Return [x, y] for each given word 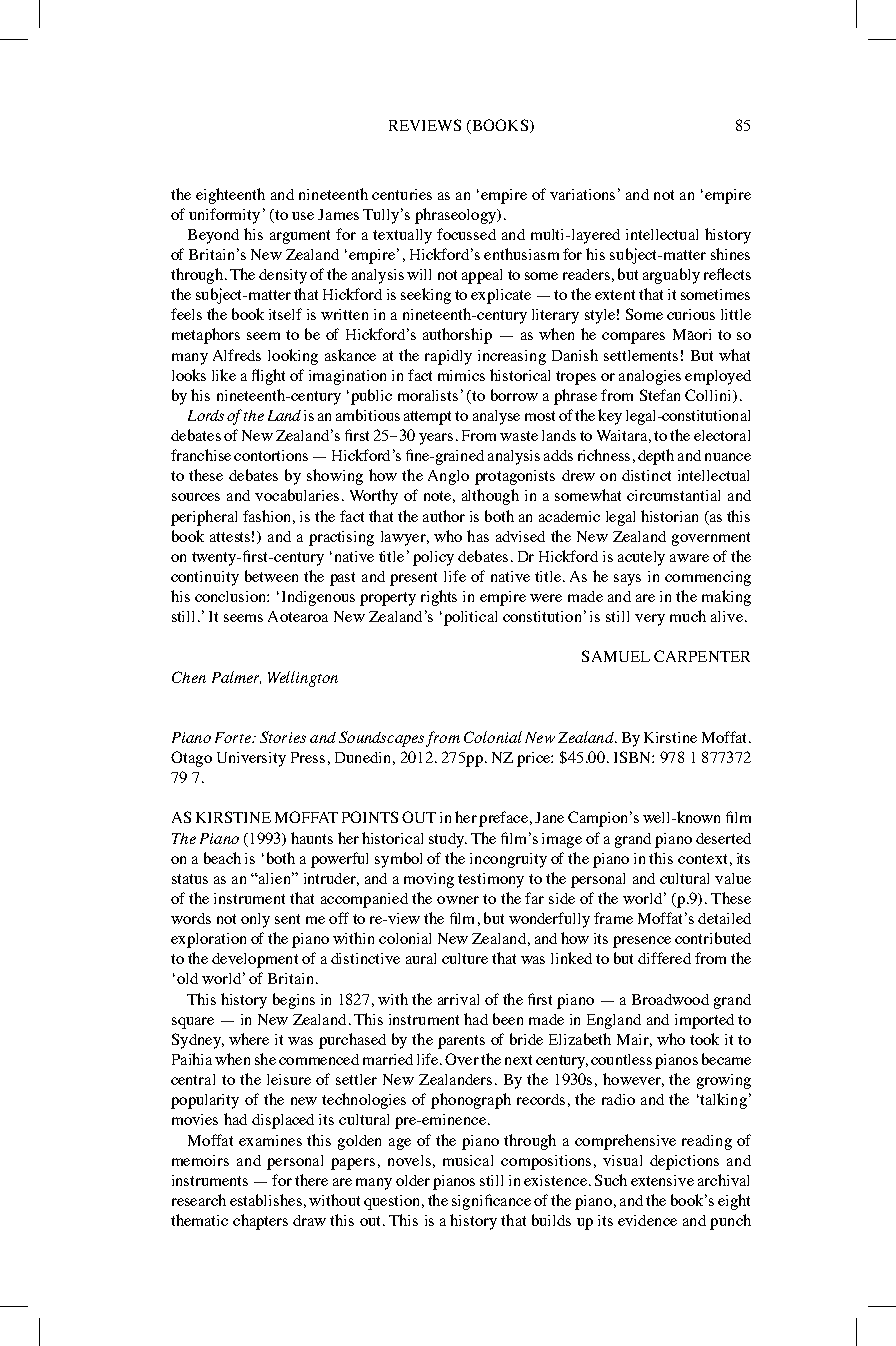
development [255, 960]
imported [704, 1021]
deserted [723, 838]
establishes [266, 1200]
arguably [671, 276]
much [688, 616]
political [469, 618]
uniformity [224, 216]
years [436, 439]
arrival [458, 999]
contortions [271, 455]
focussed [466, 234]
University [251, 759]
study [447, 840]
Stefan [660, 395]
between [271, 576]
